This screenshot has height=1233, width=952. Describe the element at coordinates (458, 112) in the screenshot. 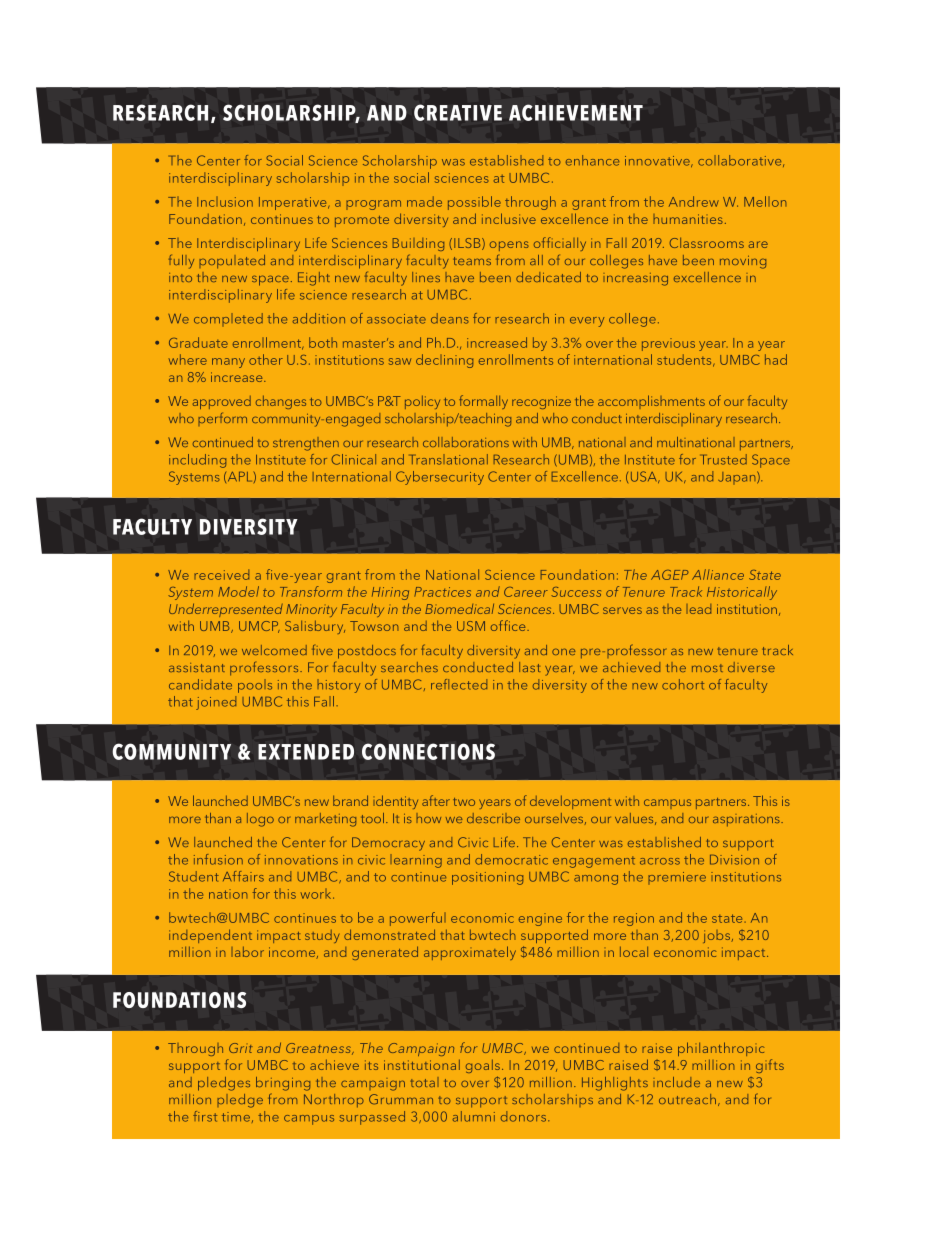

I see `CREATIVE` at that location.
